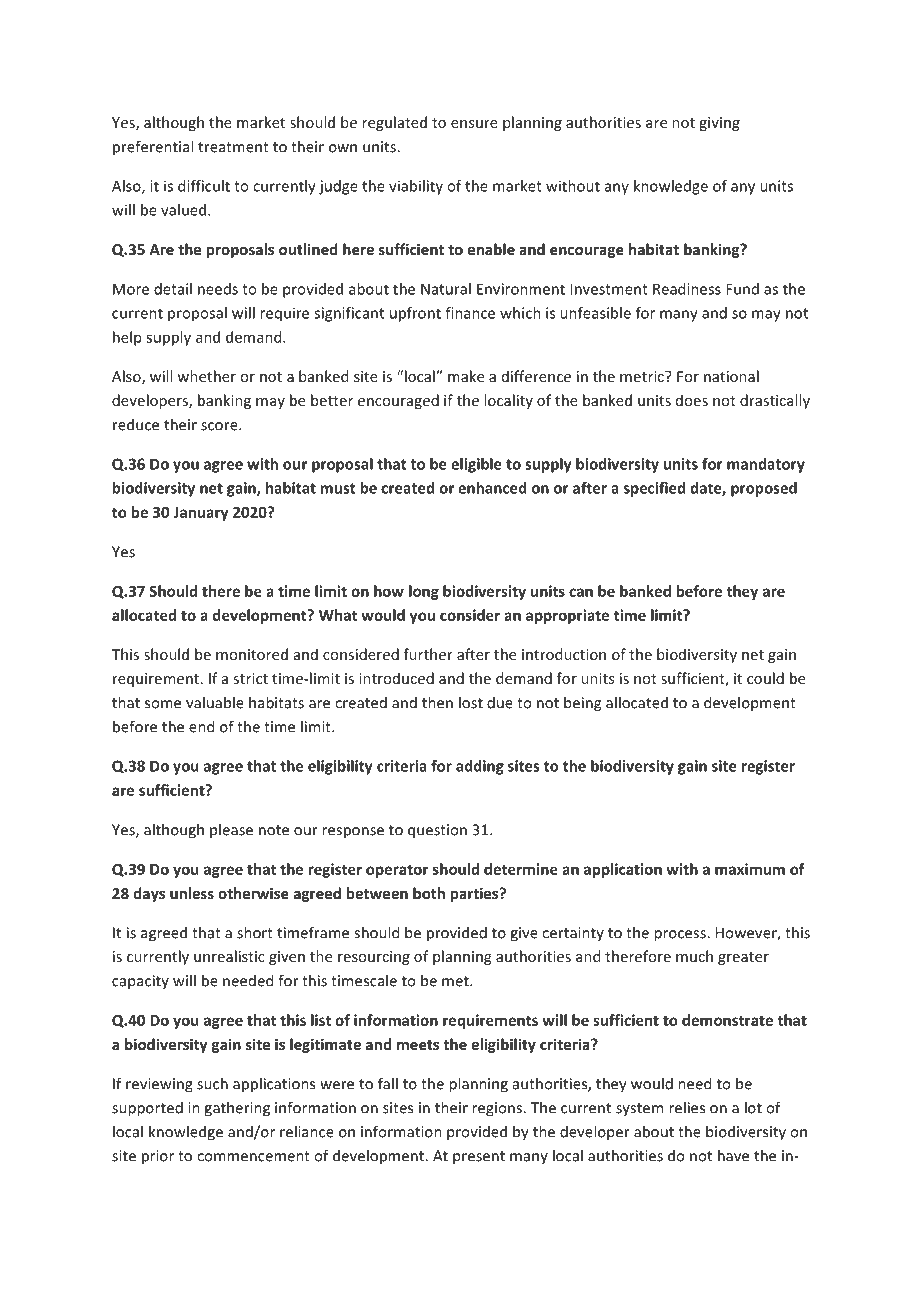  Describe the element at coordinates (474, 124) in the document. I see `ensure` at that location.
